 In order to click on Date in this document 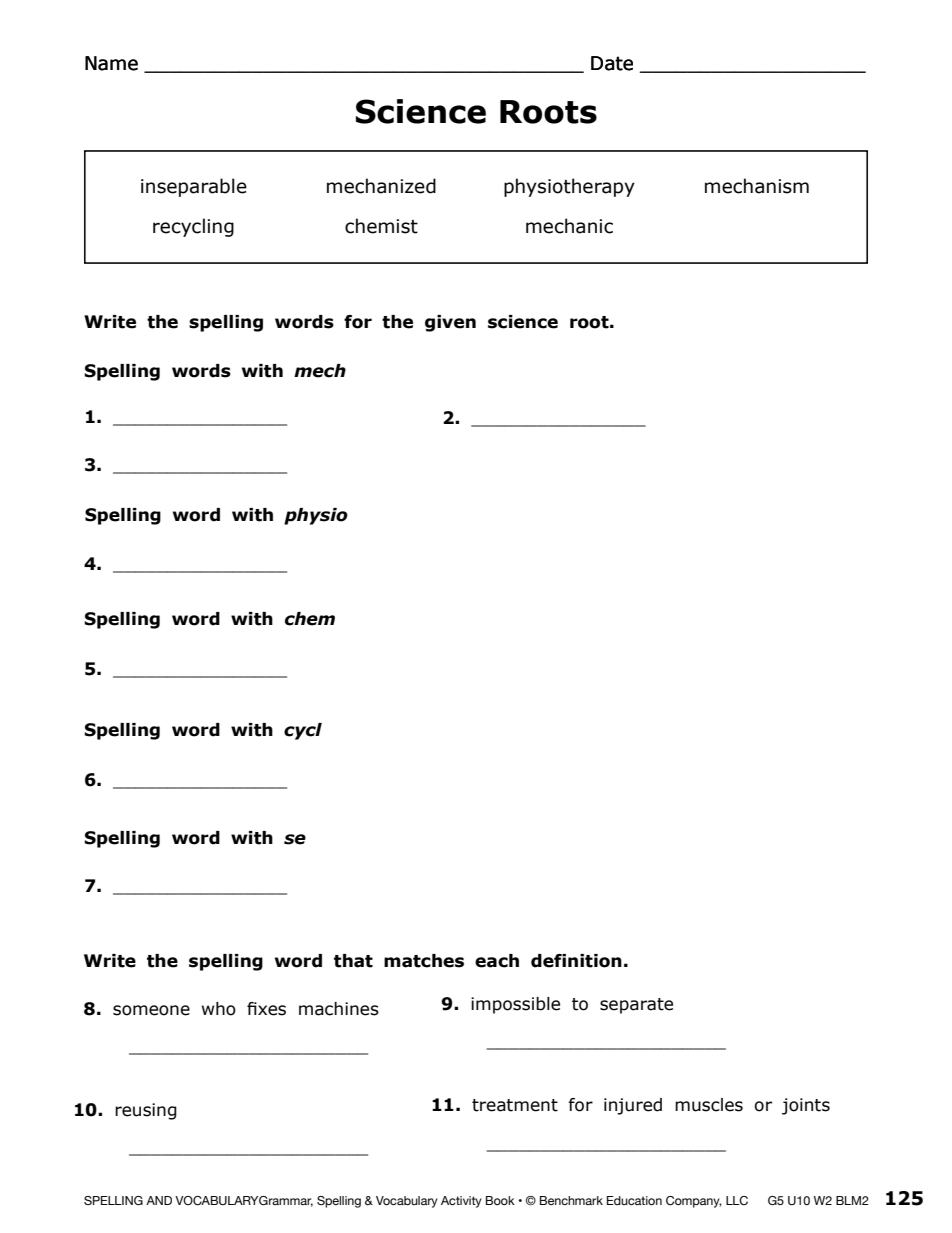, I will do `click(612, 63)`.
